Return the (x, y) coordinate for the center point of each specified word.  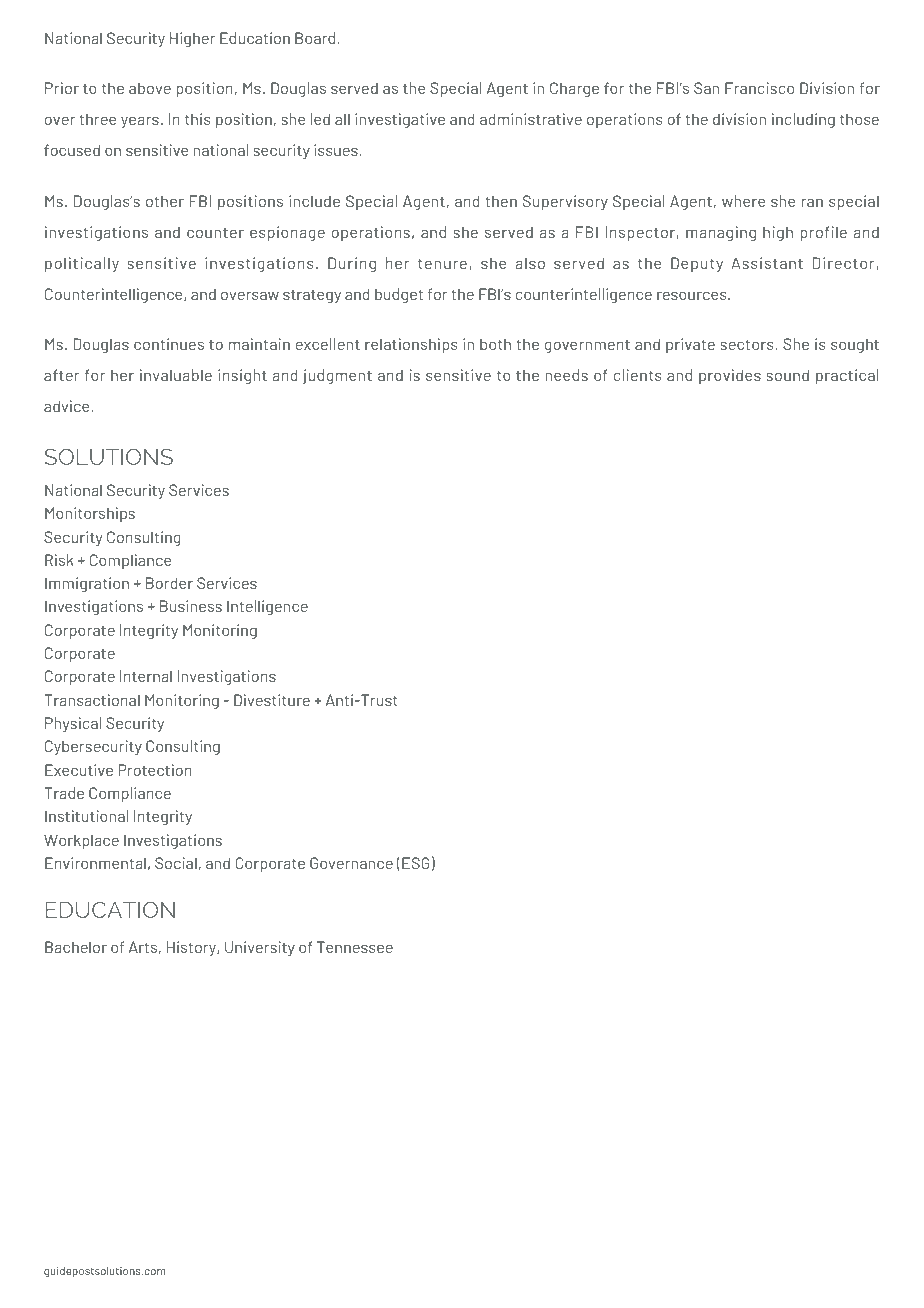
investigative (400, 120)
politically (82, 264)
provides (730, 376)
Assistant (767, 263)
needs (567, 375)
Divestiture (272, 700)
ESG (416, 863)
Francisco (759, 88)
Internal (146, 676)
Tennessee (355, 947)
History (192, 948)
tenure (442, 263)
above (150, 88)
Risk (59, 560)
